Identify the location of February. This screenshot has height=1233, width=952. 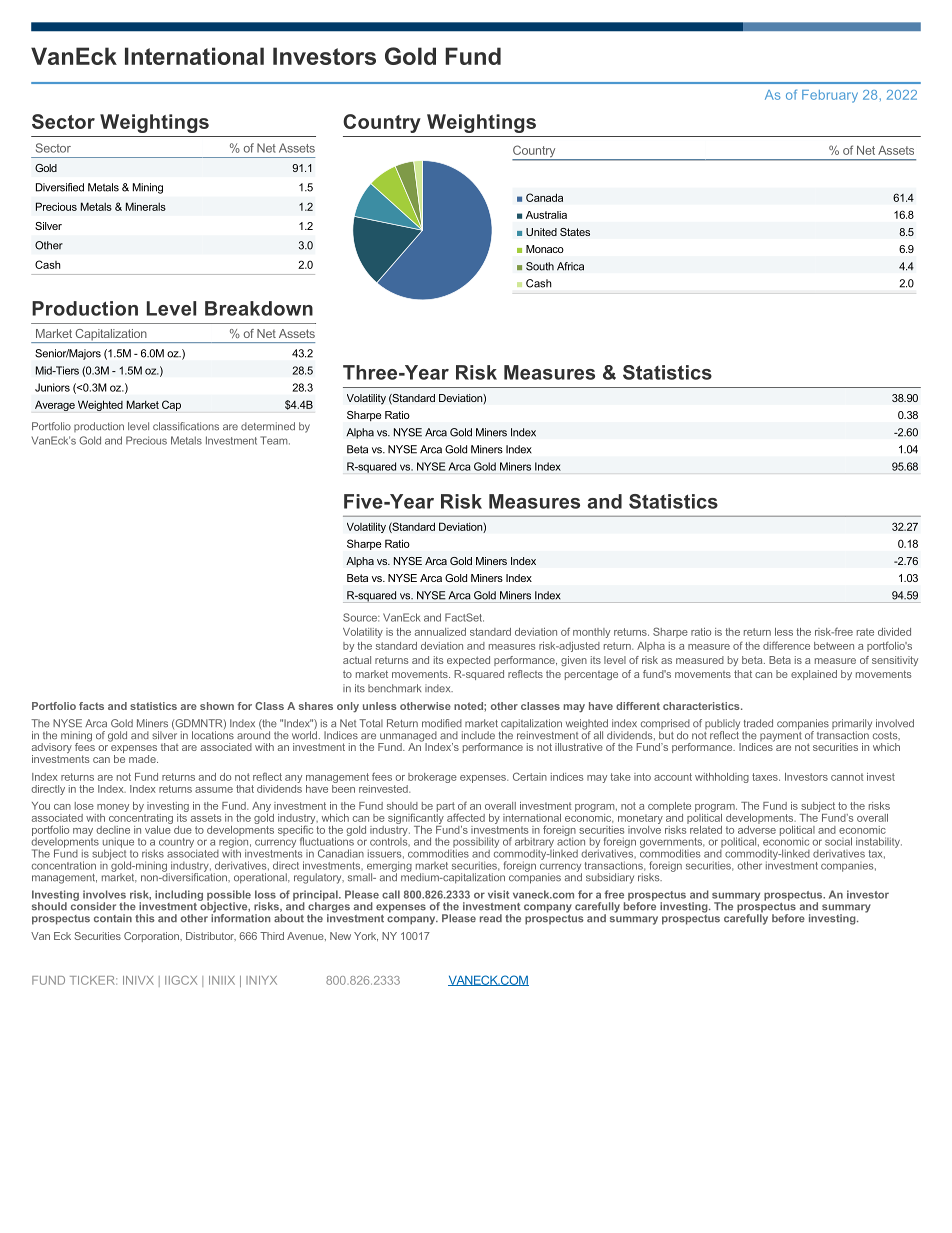
(830, 96).
